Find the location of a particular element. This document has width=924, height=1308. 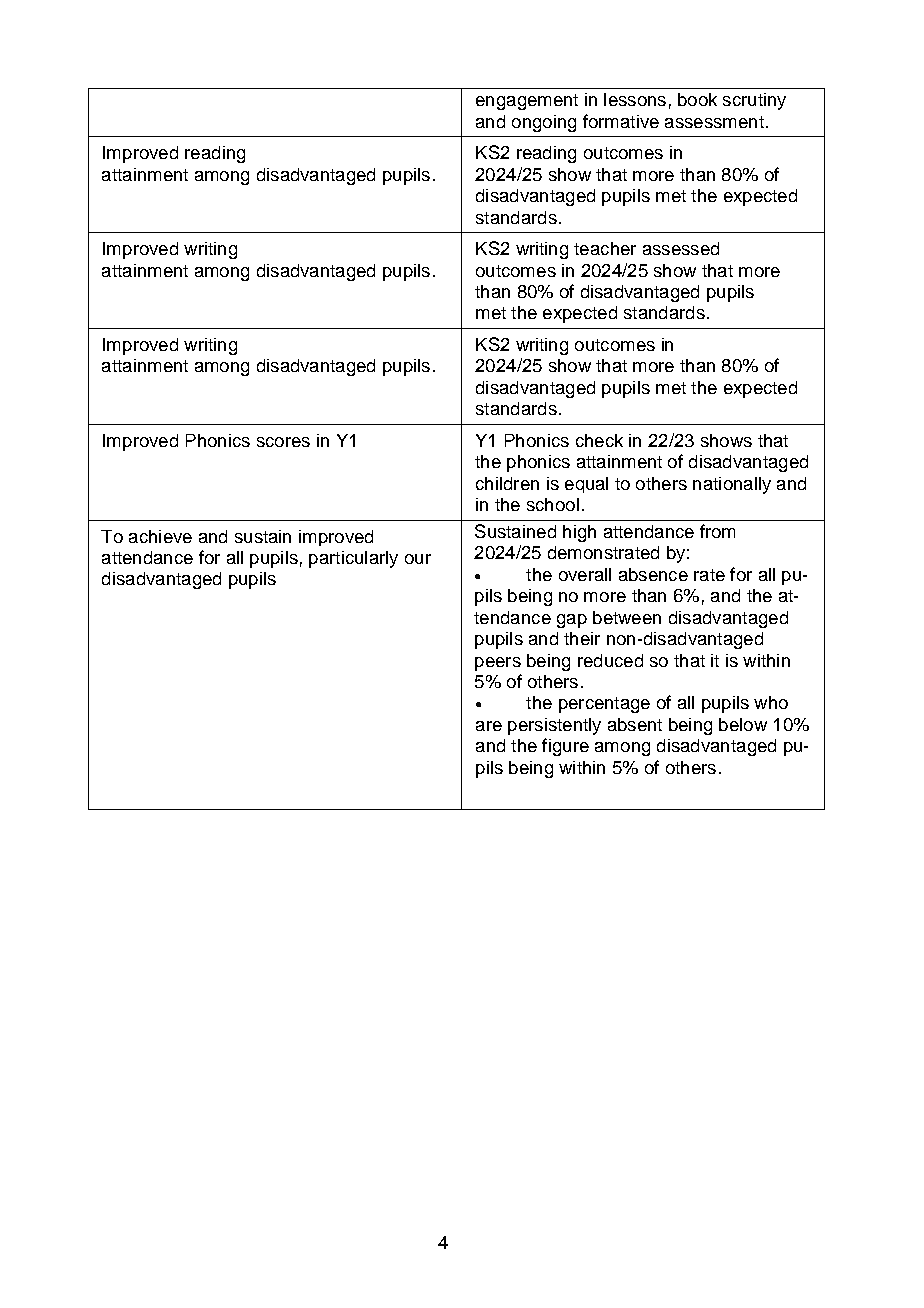

assessment is located at coordinates (714, 122).
